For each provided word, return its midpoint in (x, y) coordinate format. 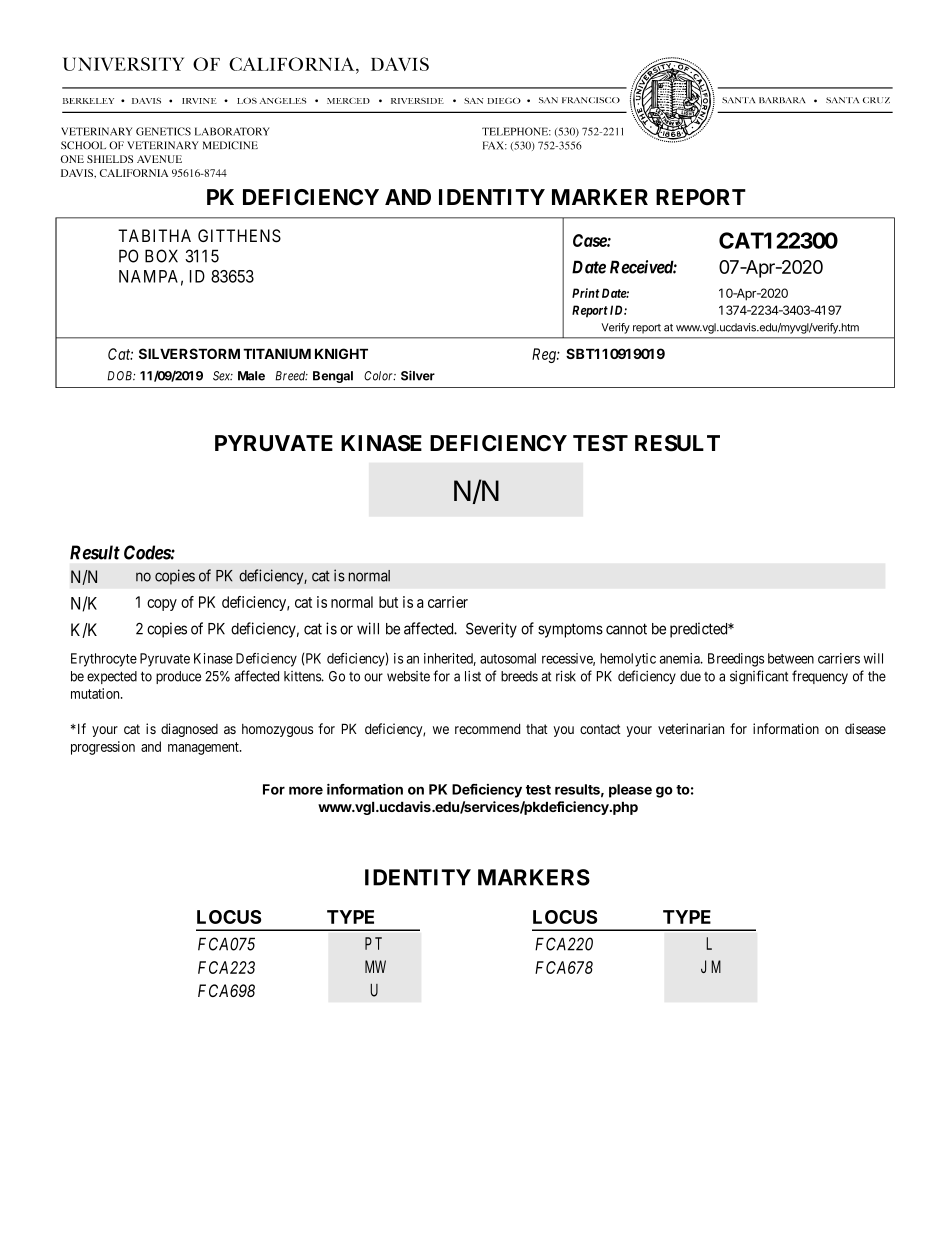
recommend (487, 729)
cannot (626, 629)
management (204, 748)
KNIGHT (341, 353)
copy (162, 605)
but (388, 602)
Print (586, 293)
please (630, 791)
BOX (161, 256)
